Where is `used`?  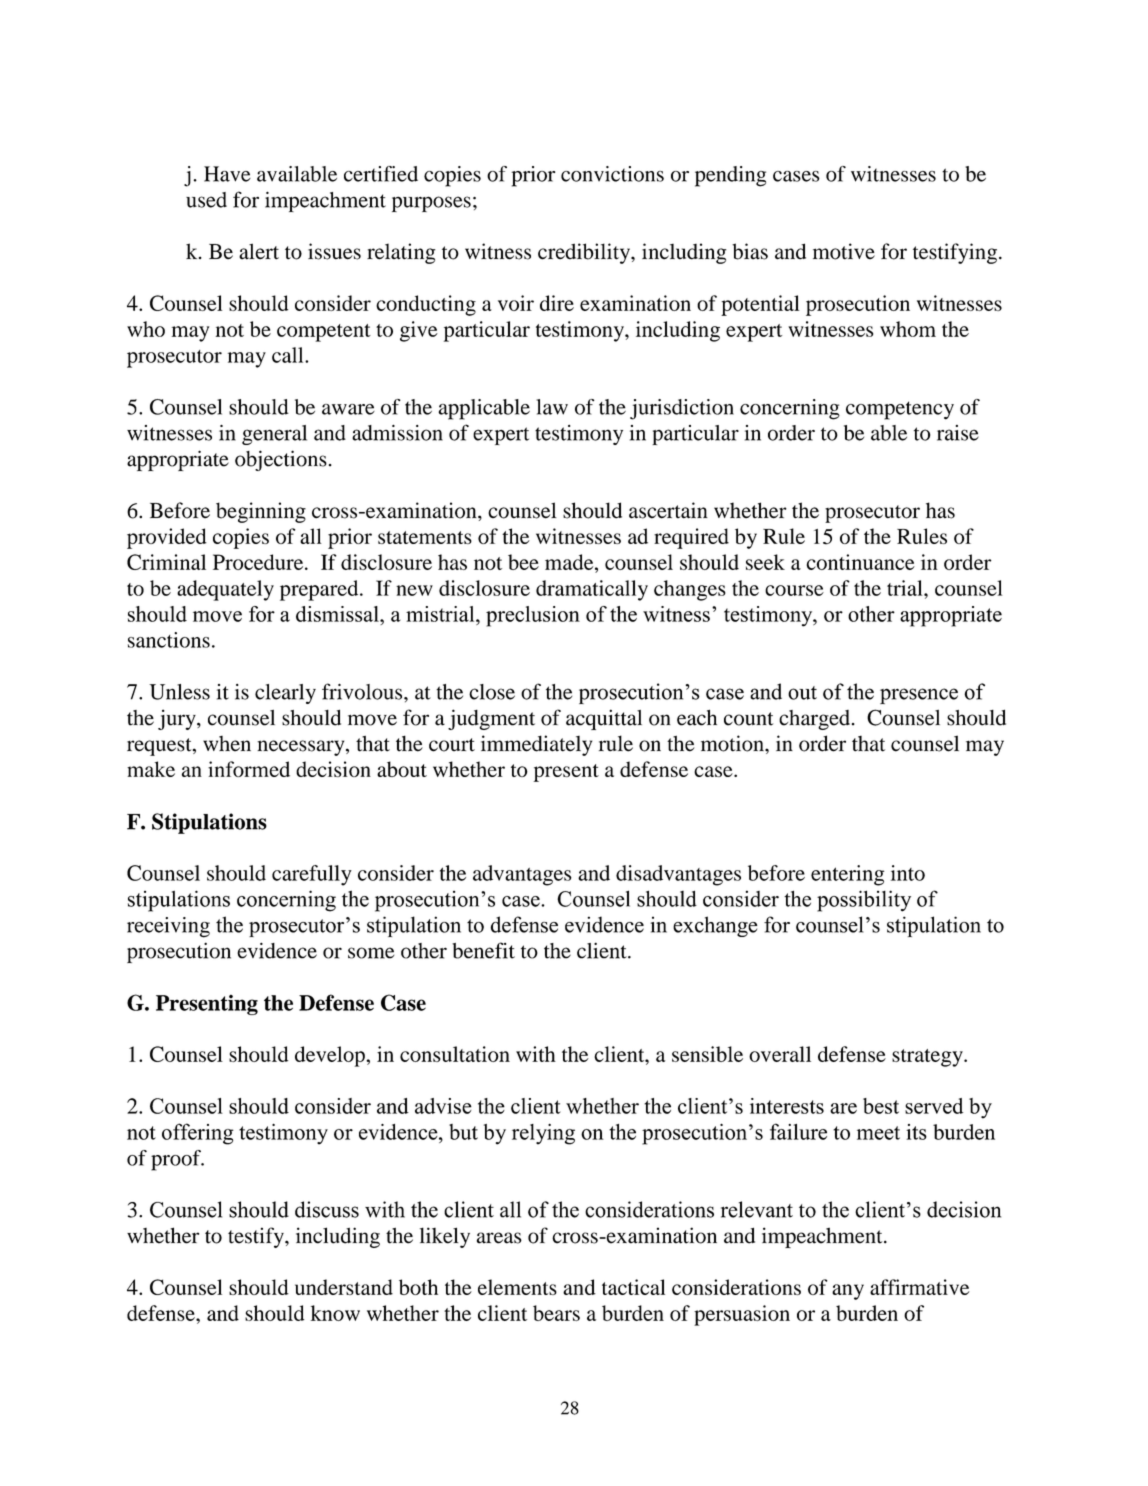
used is located at coordinates (206, 200).
